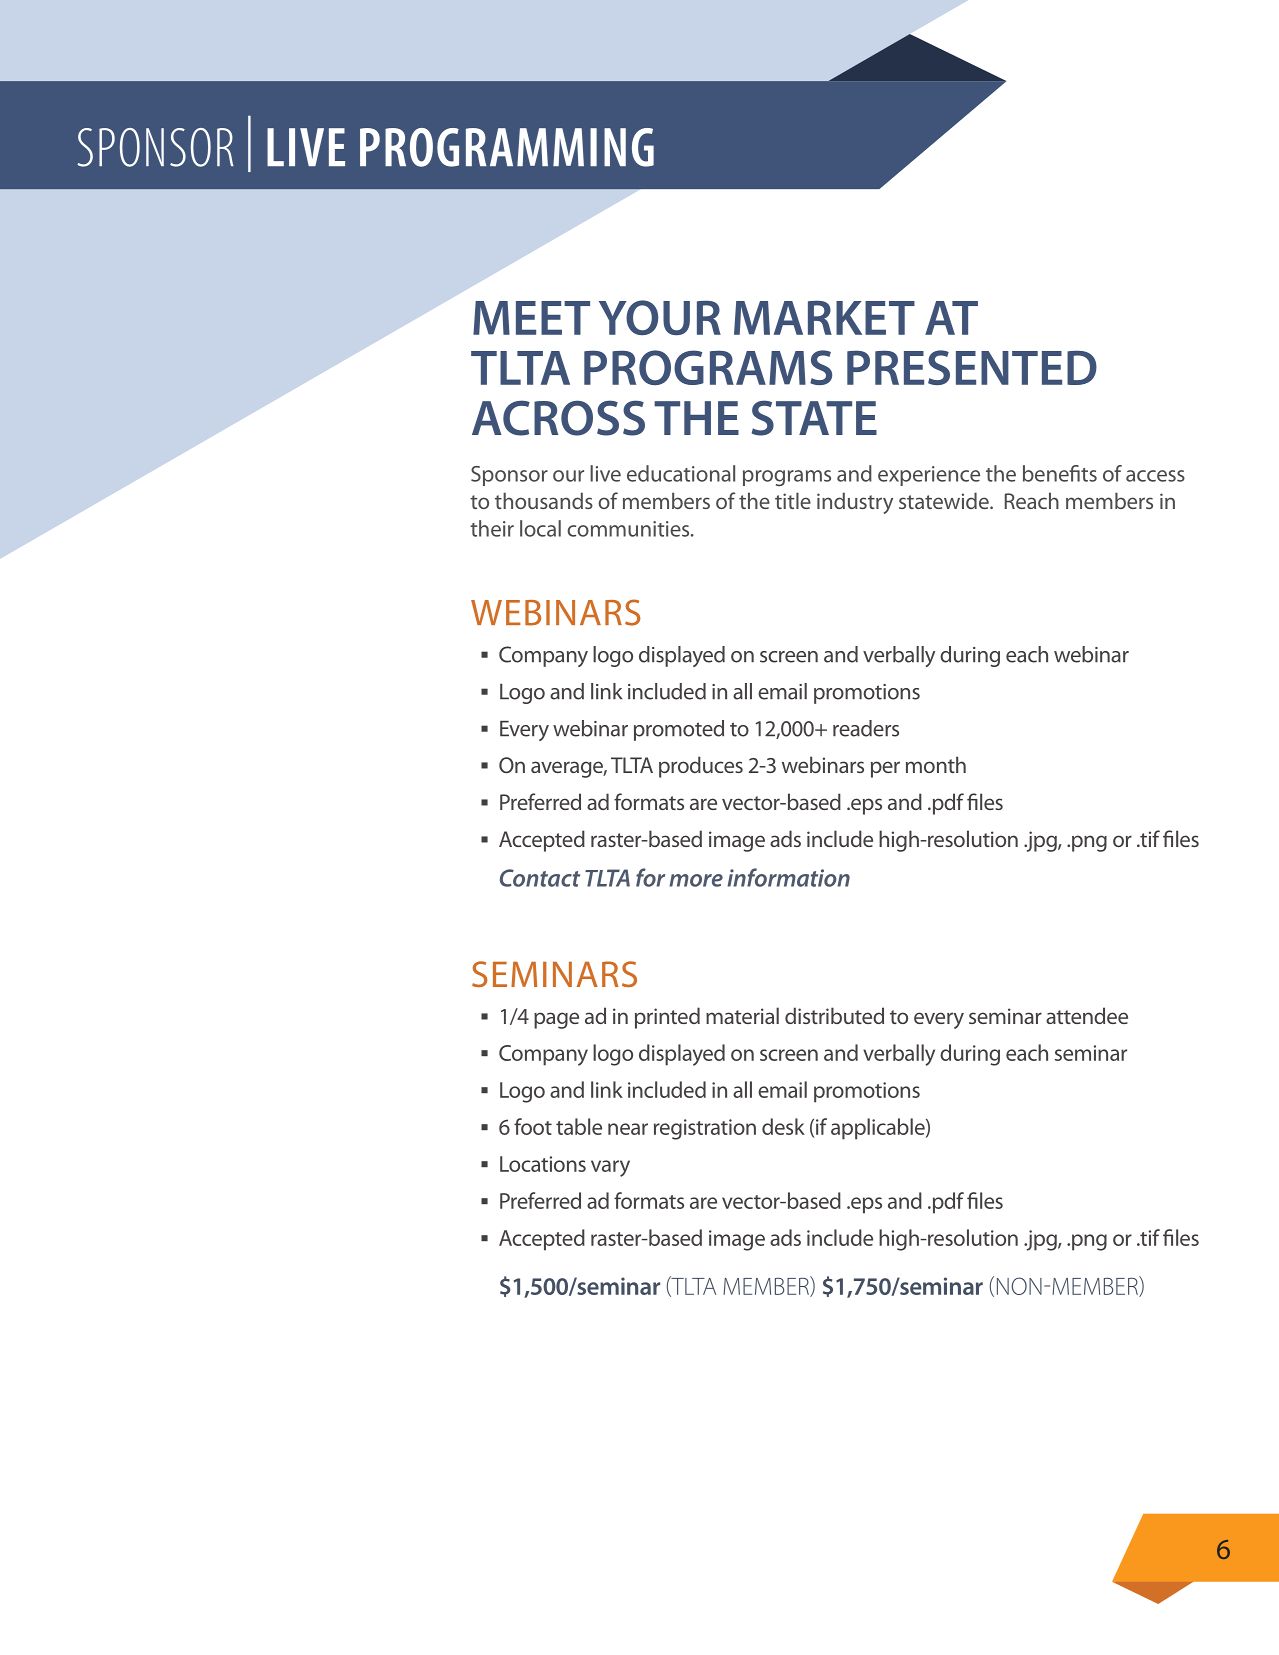 The height and width of the image is (1655, 1279). Describe the element at coordinates (936, 764) in the image. I see `month` at that location.
